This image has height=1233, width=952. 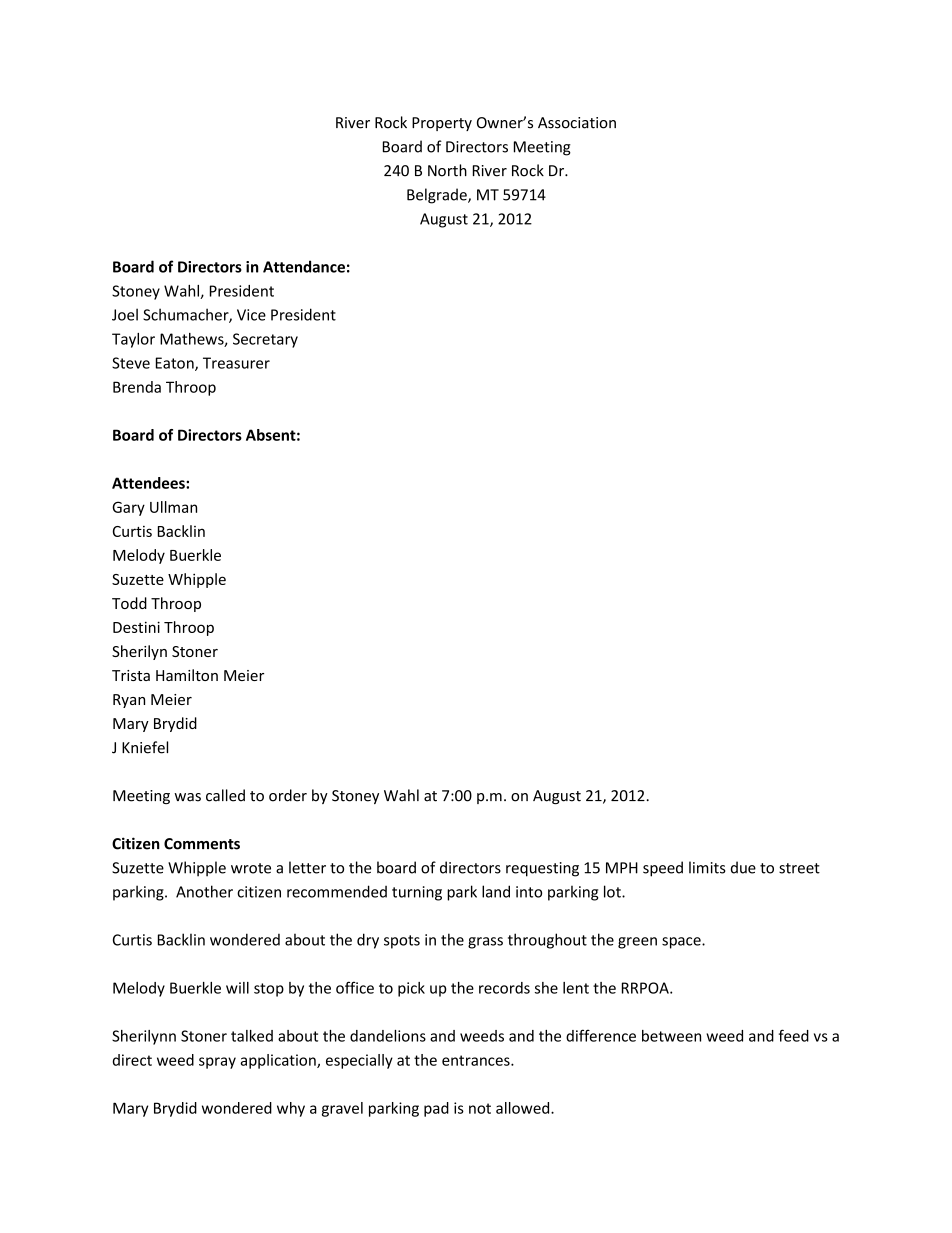 What do you see at coordinates (187, 675) in the image?
I see `Hamilton` at bounding box center [187, 675].
